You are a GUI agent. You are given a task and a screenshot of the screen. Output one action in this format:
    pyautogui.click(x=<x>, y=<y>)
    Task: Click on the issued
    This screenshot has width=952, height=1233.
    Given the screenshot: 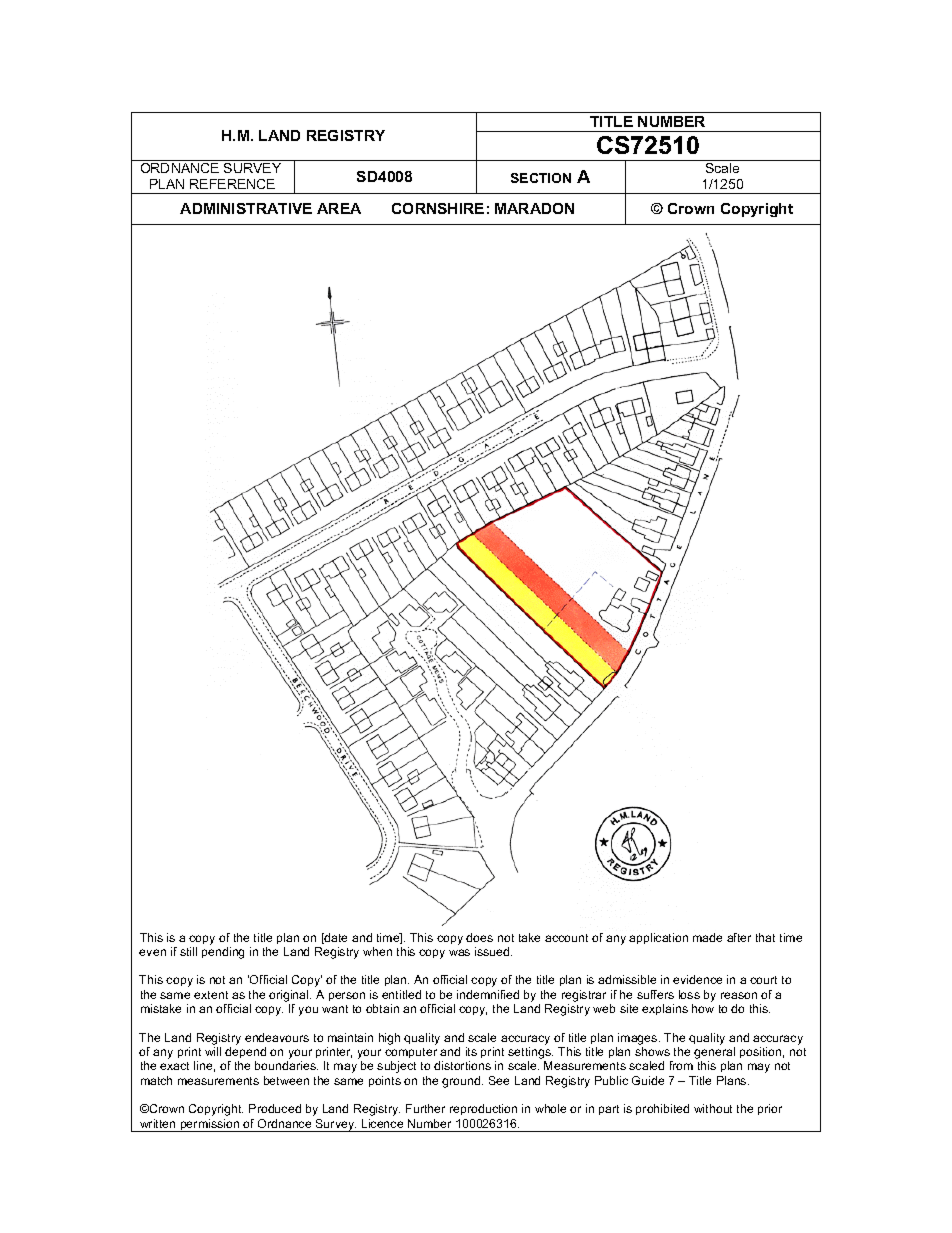 What is the action you would take?
    pyautogui.click(x=493, y=951)
